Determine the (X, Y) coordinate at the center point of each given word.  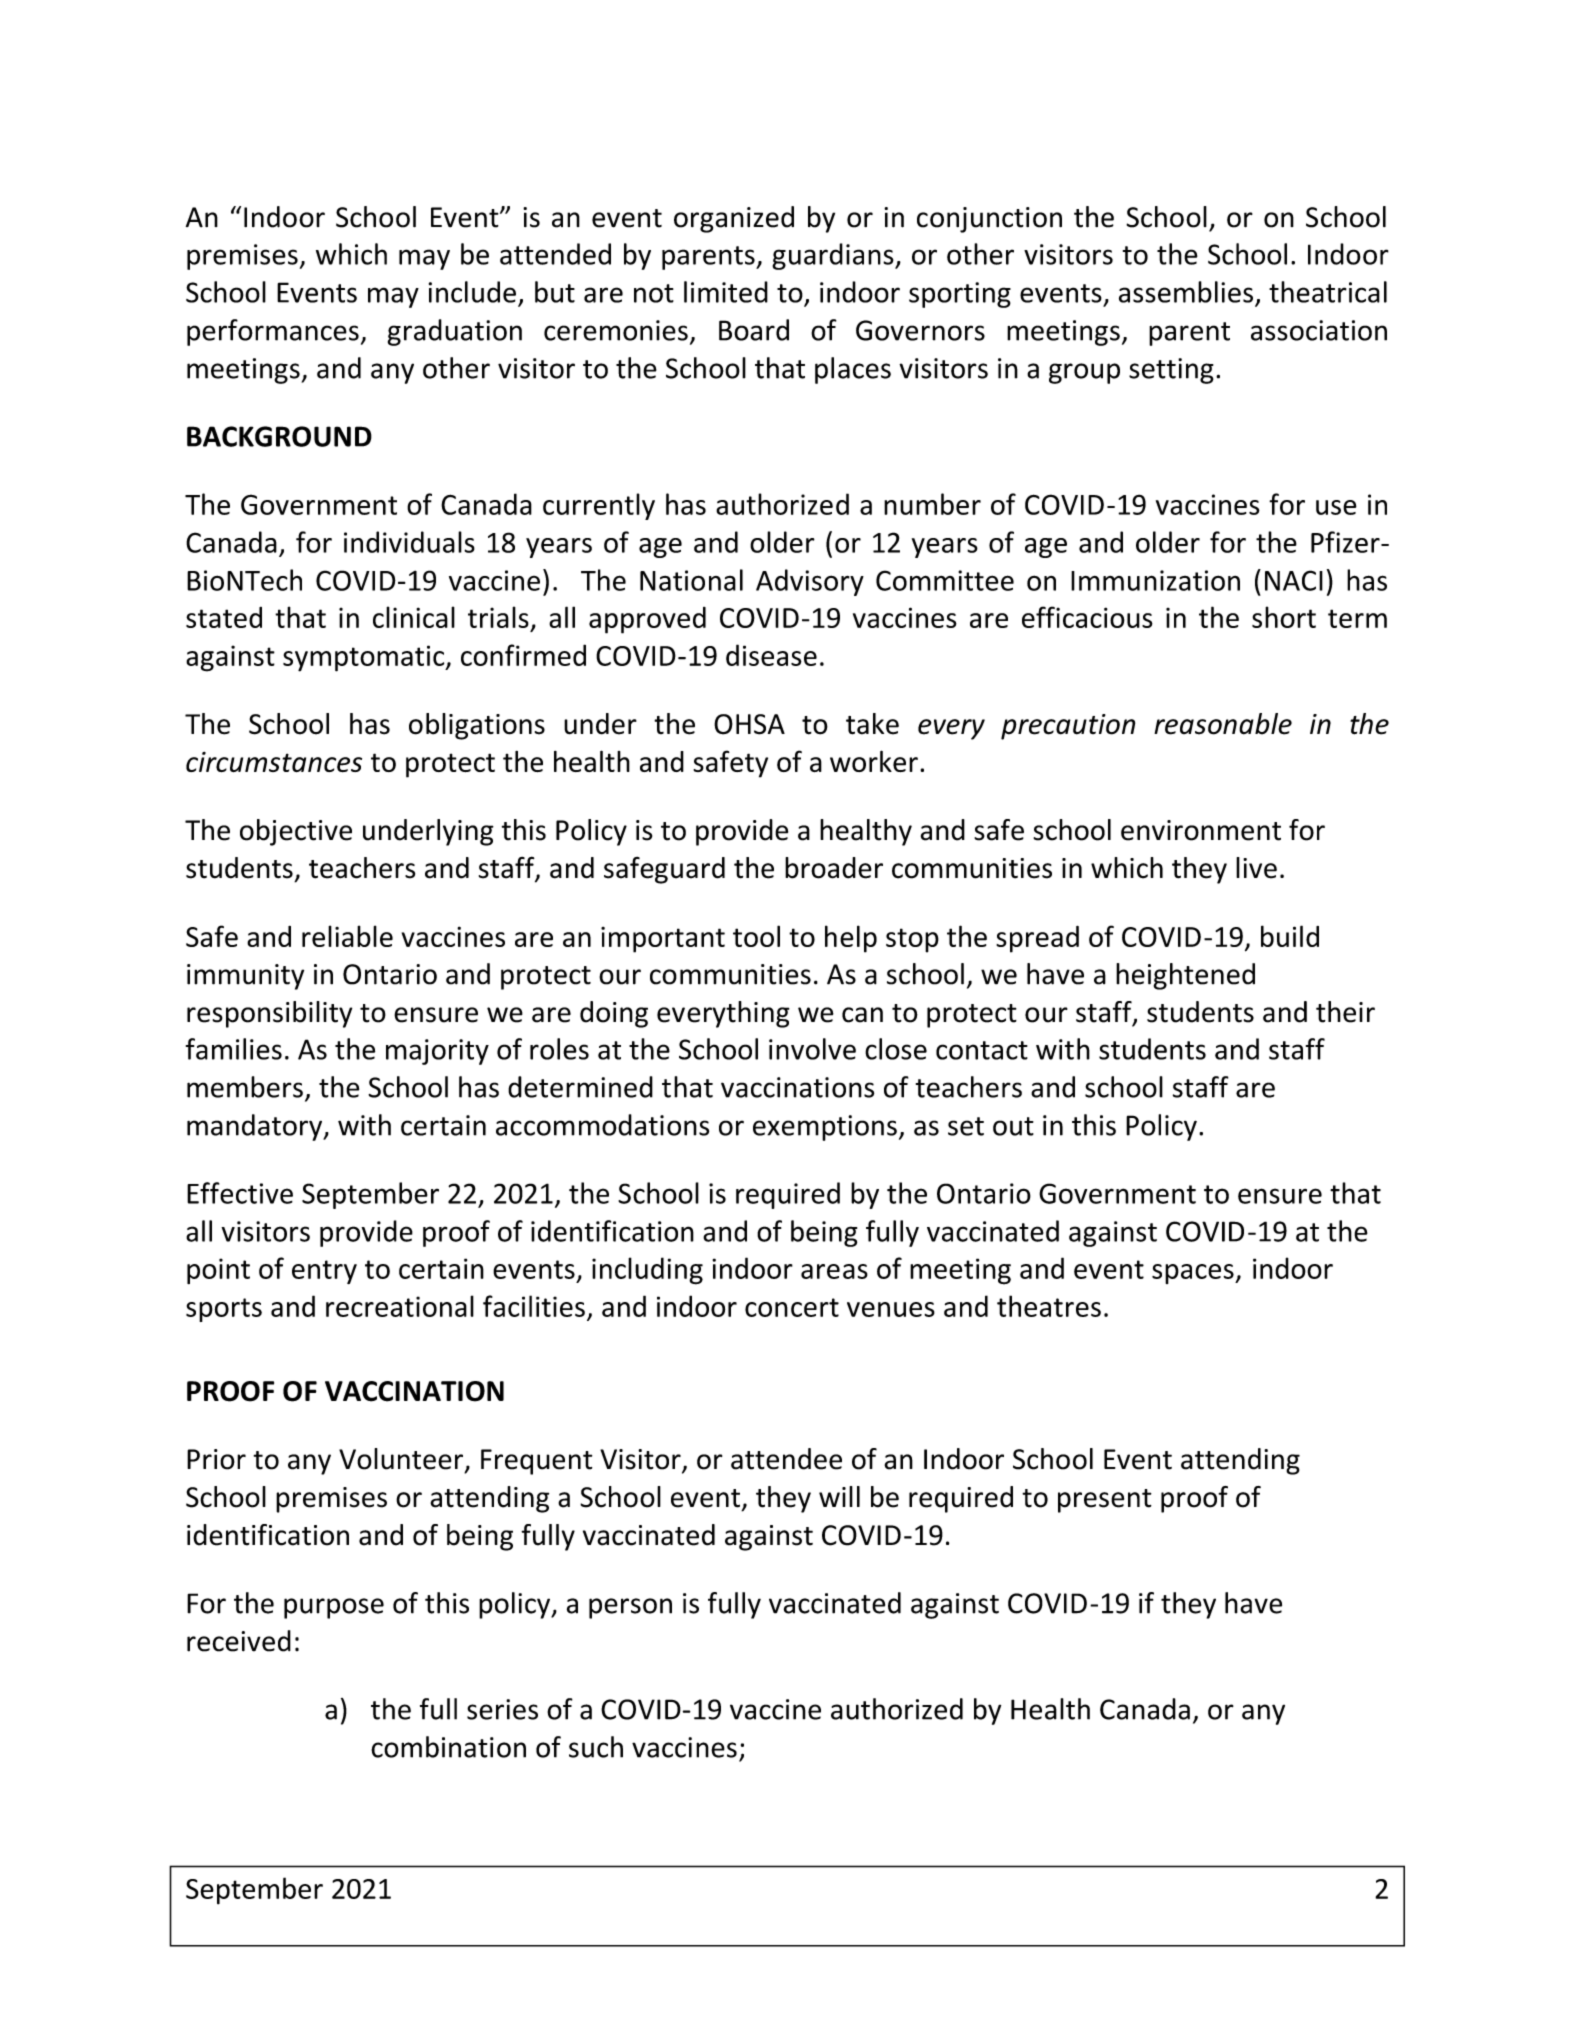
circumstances (274, 762)
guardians (834, 256)
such (596, 1747)
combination (448, 1747)
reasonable (1223, 724)
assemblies (1186, 292)
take (872, 724)
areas (834, 1271)
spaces (1194, 1274)
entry (324, 1272)
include (472, 292)
